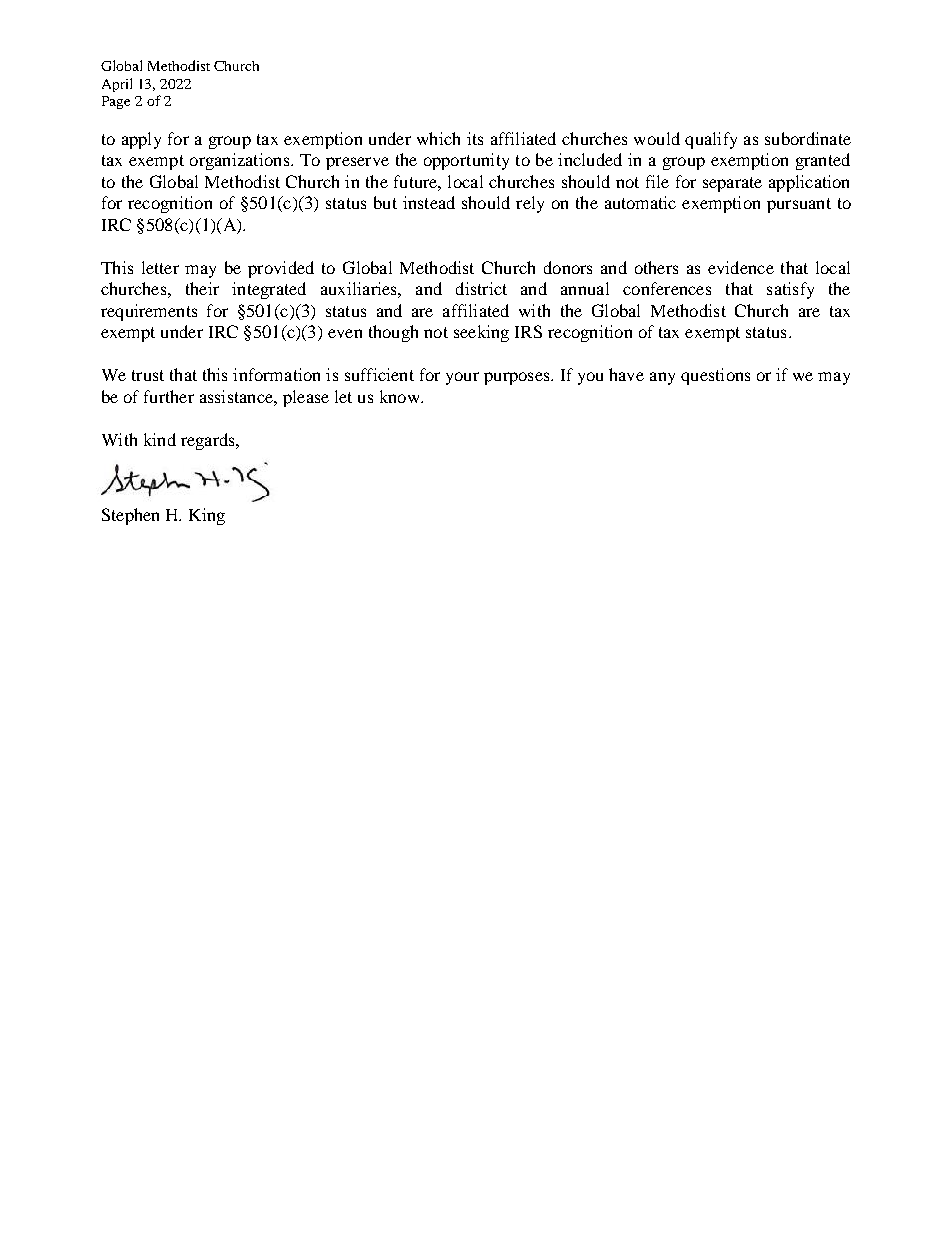 Image resolution: width=952 pixels, height=1233 pixels. What do you see at coordinates (401, 396) in the document?
I see `know` at bounding box center [401, 396].
